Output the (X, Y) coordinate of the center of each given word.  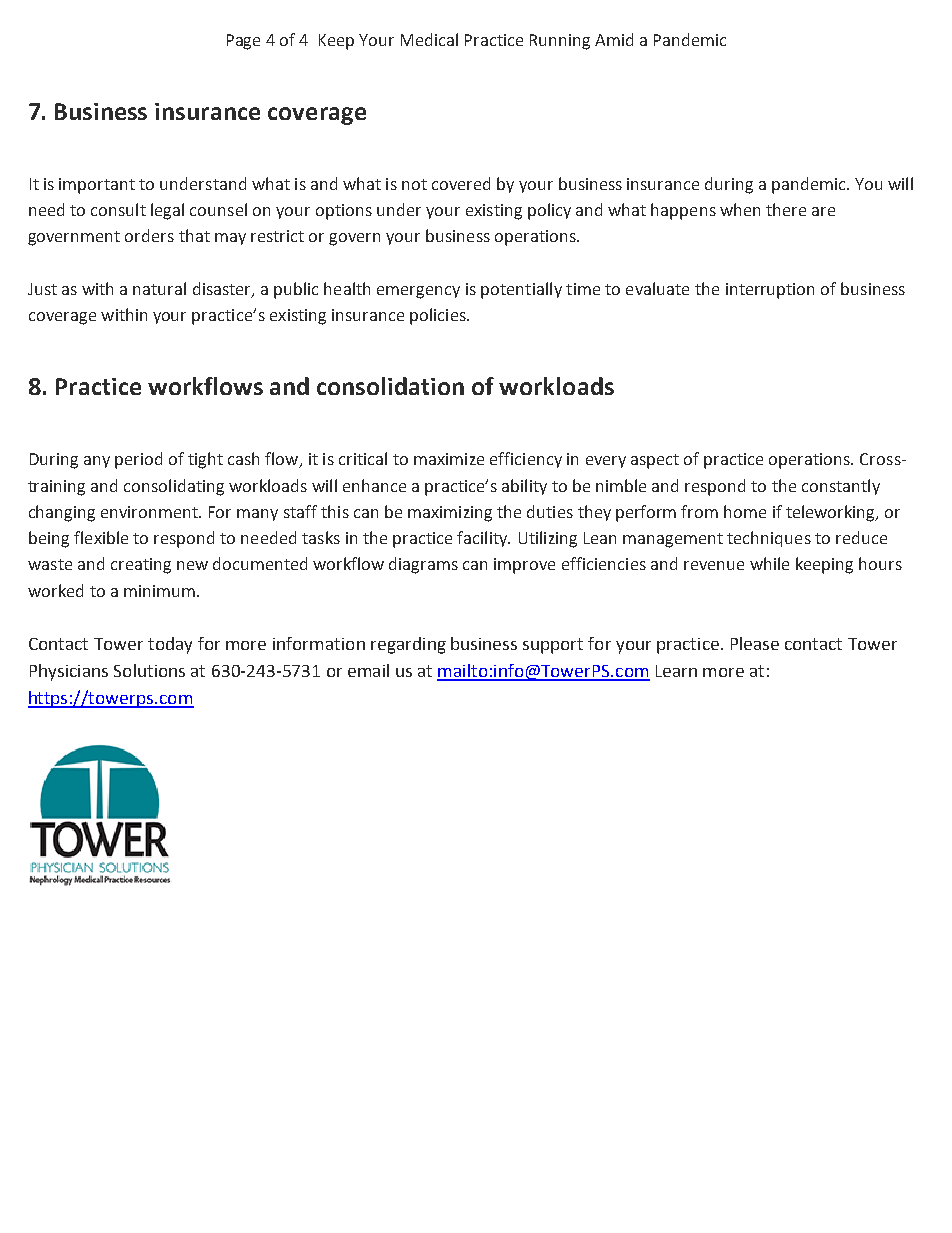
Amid (614, 39)
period (138, 460)
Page (243, 42)
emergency (418, 292)
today (170, 645)
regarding (408, 645)
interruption (770, 291)
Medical (429, 39)
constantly (841, 487)
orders (149, 235)
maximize (449, 459)
